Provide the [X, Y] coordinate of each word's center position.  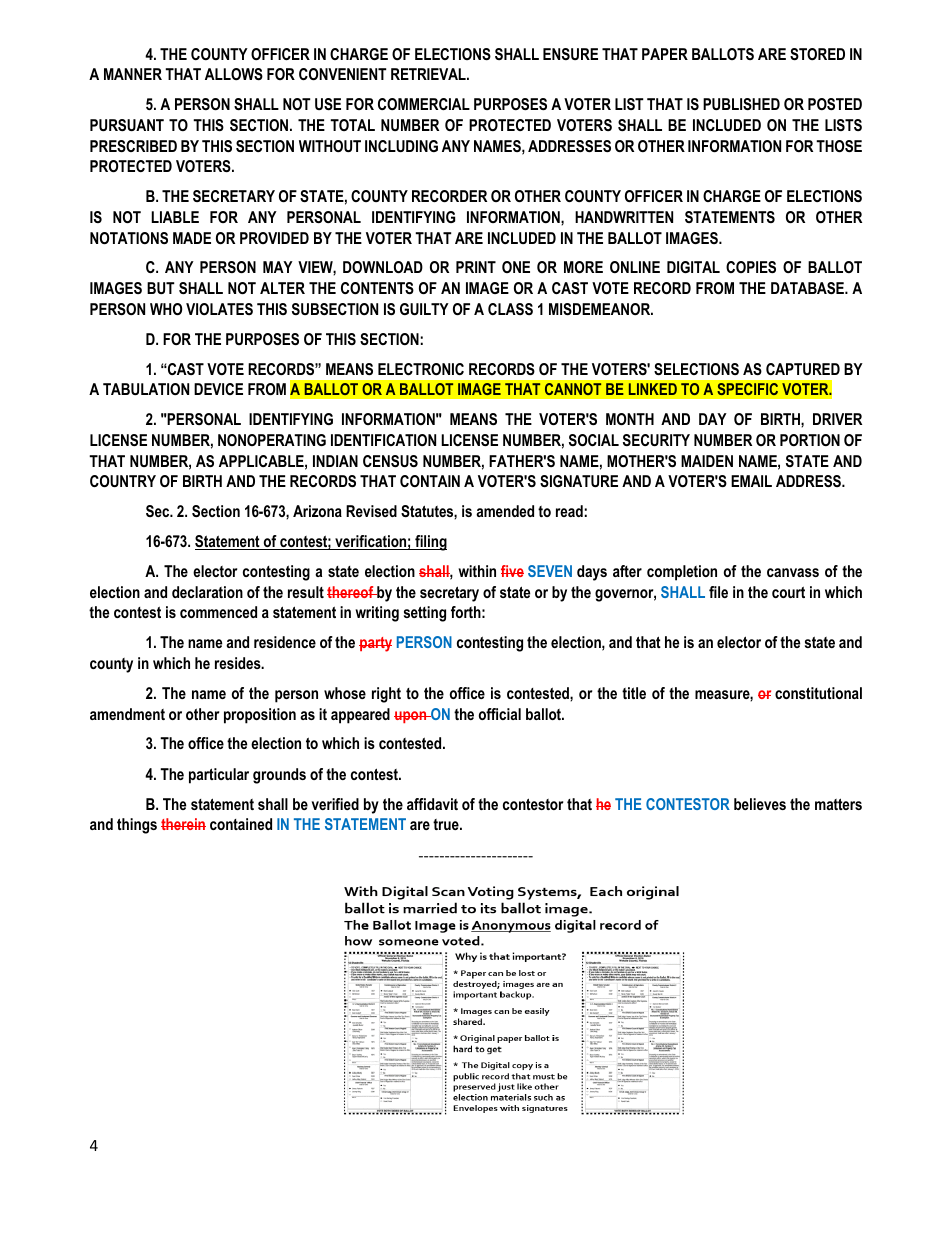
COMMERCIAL [424, 104]
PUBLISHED [741, 104]
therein [183, 824]
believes [760, 804]
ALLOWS [234, 74]
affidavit [432, 804]
